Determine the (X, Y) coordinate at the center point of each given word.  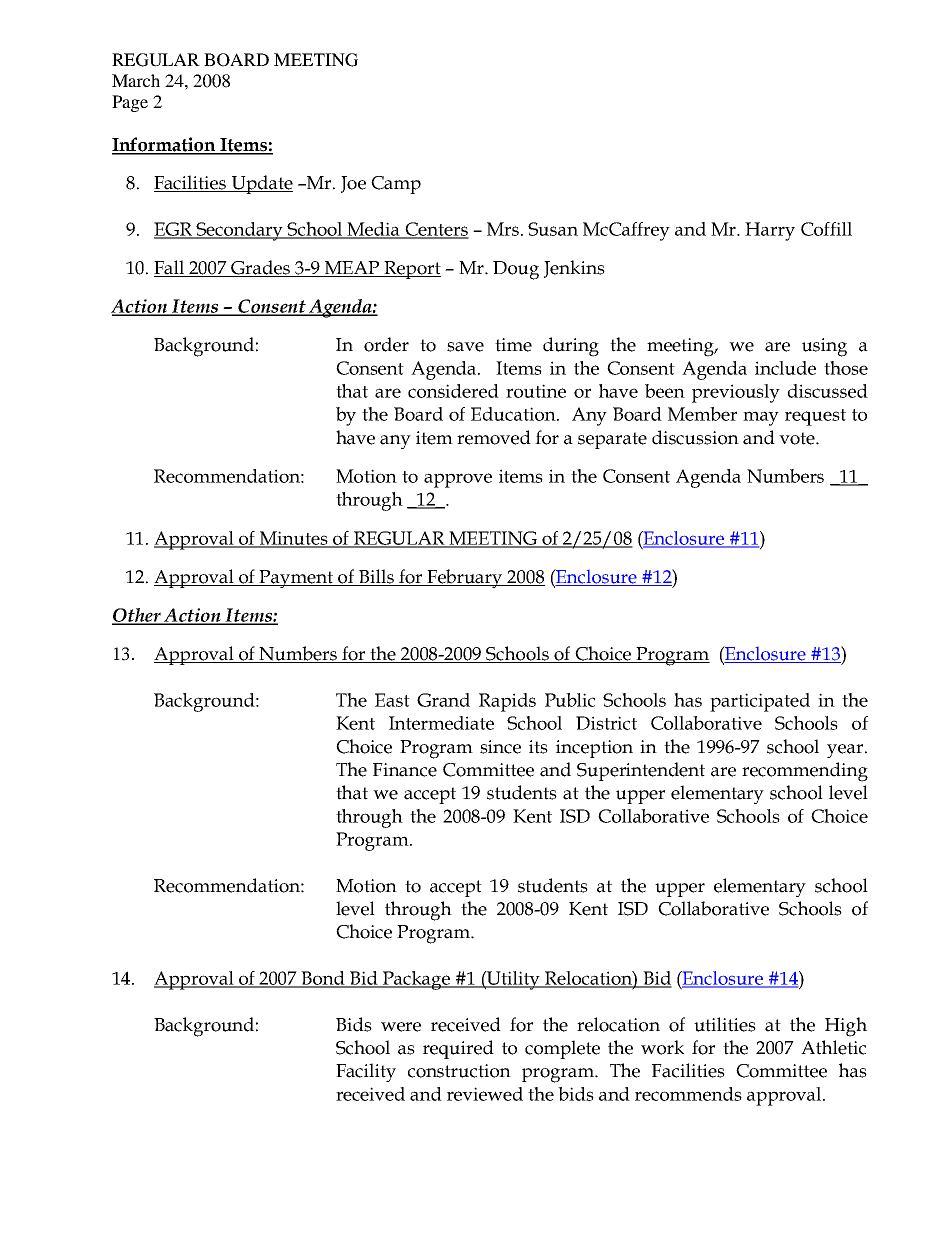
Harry (770, 231)
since (500, 747)
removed (494, 437)
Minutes (294, 539)
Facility (366, 1072)
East (392, 700)
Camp (396, 185)
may (761, 418)
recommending (805, 772)
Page (130, 103)
